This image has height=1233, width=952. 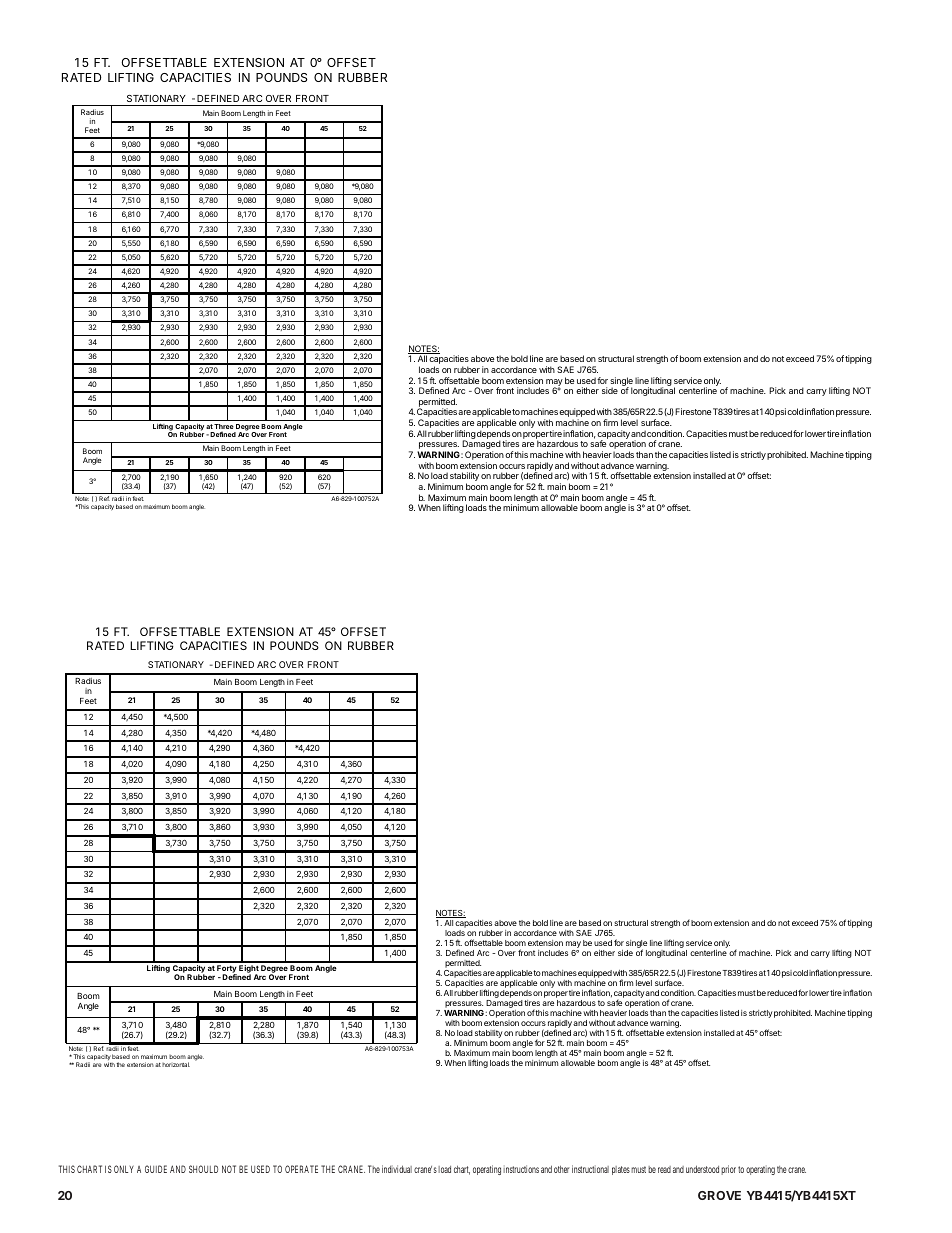 I want to click on understood, so click(x=702, y=1169).
